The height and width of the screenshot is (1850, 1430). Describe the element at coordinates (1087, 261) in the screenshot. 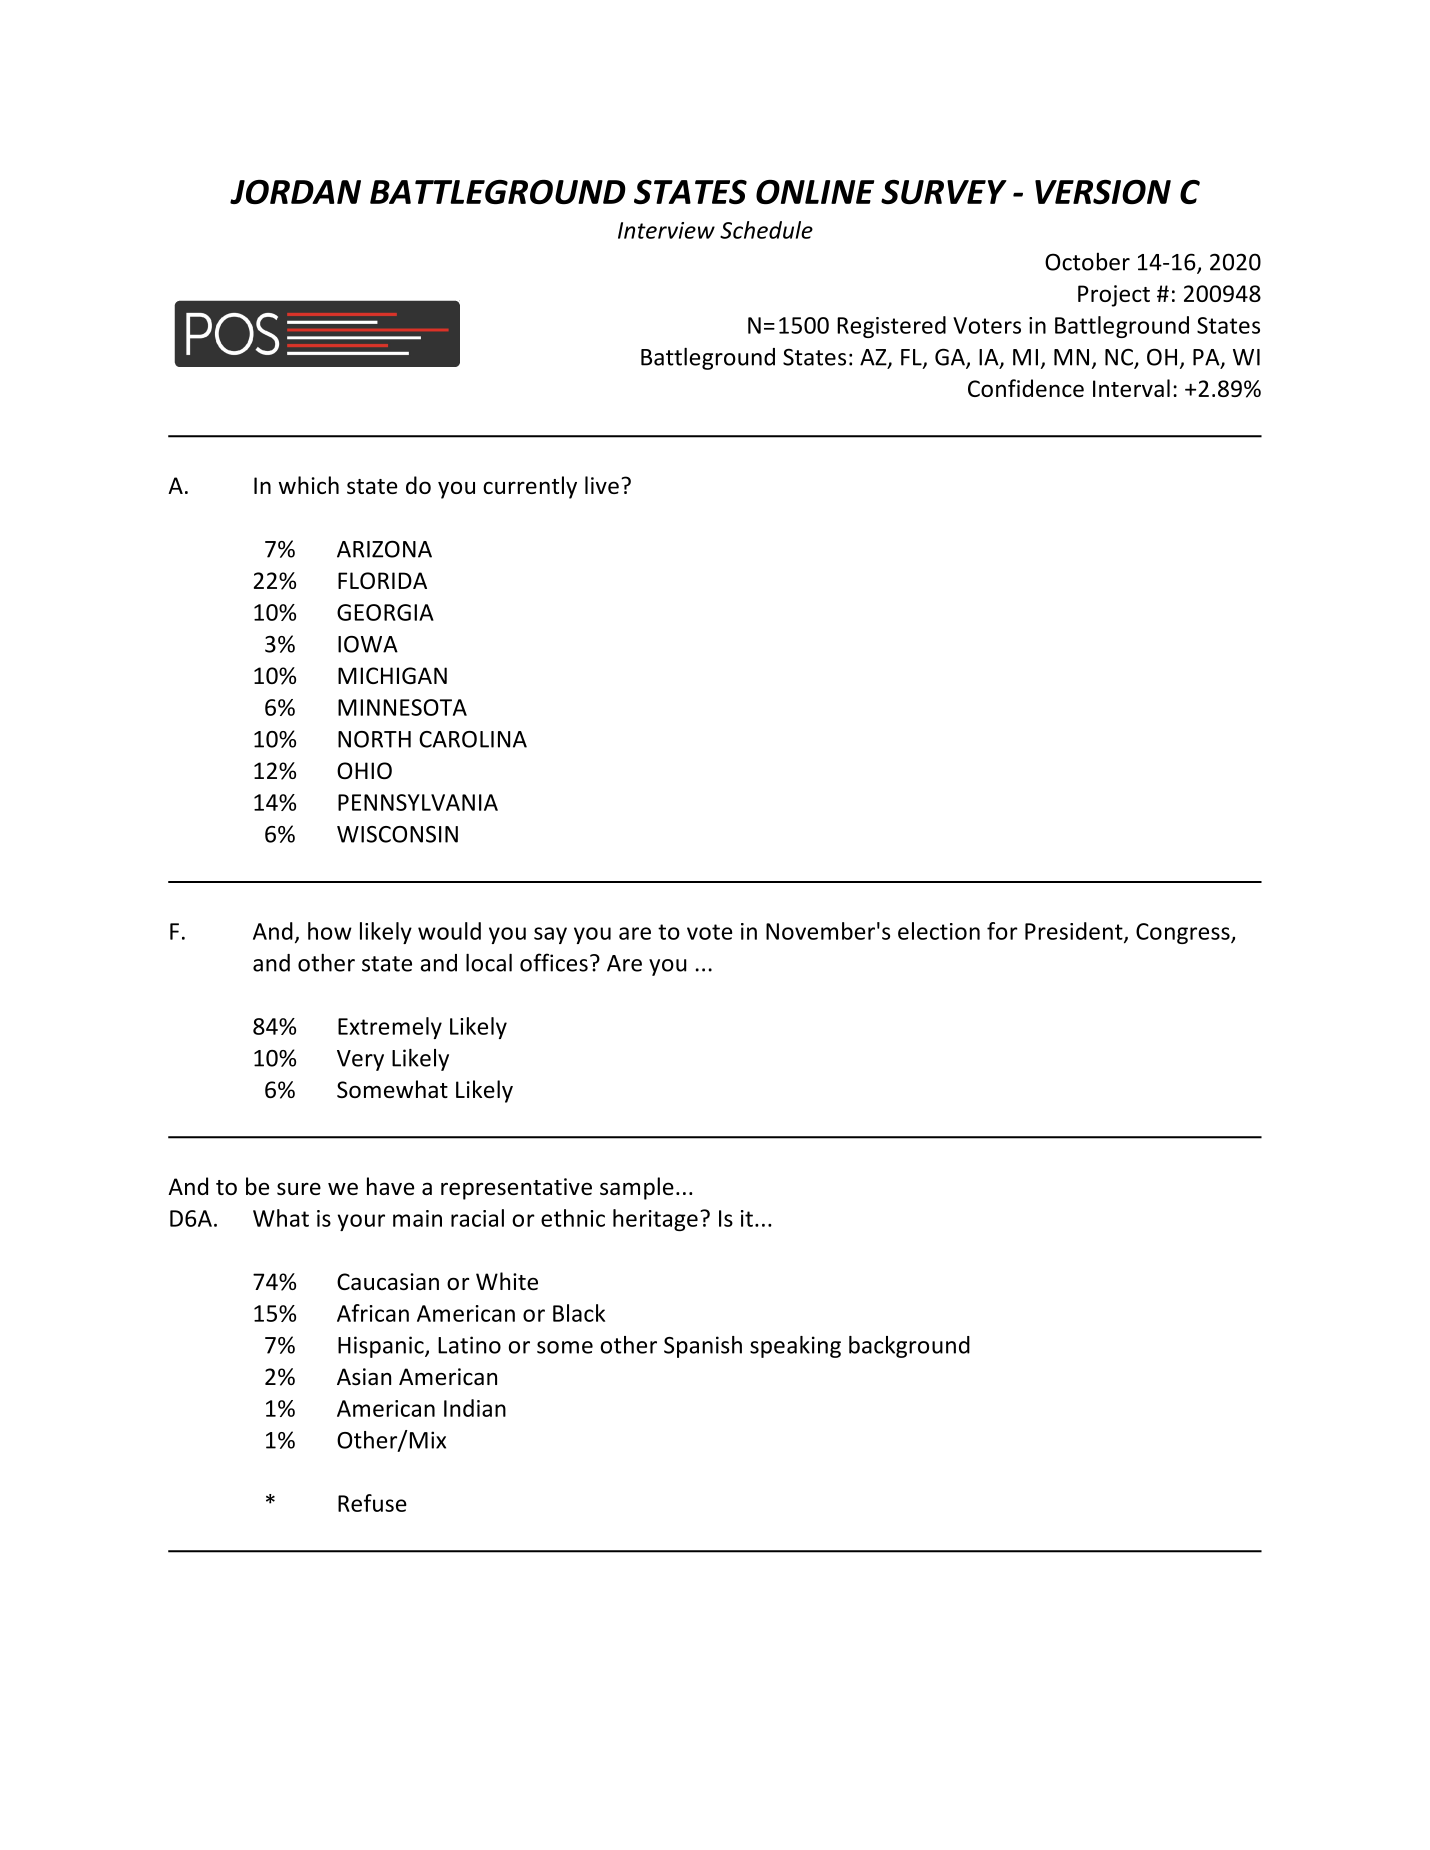

I see `October` at that location.
